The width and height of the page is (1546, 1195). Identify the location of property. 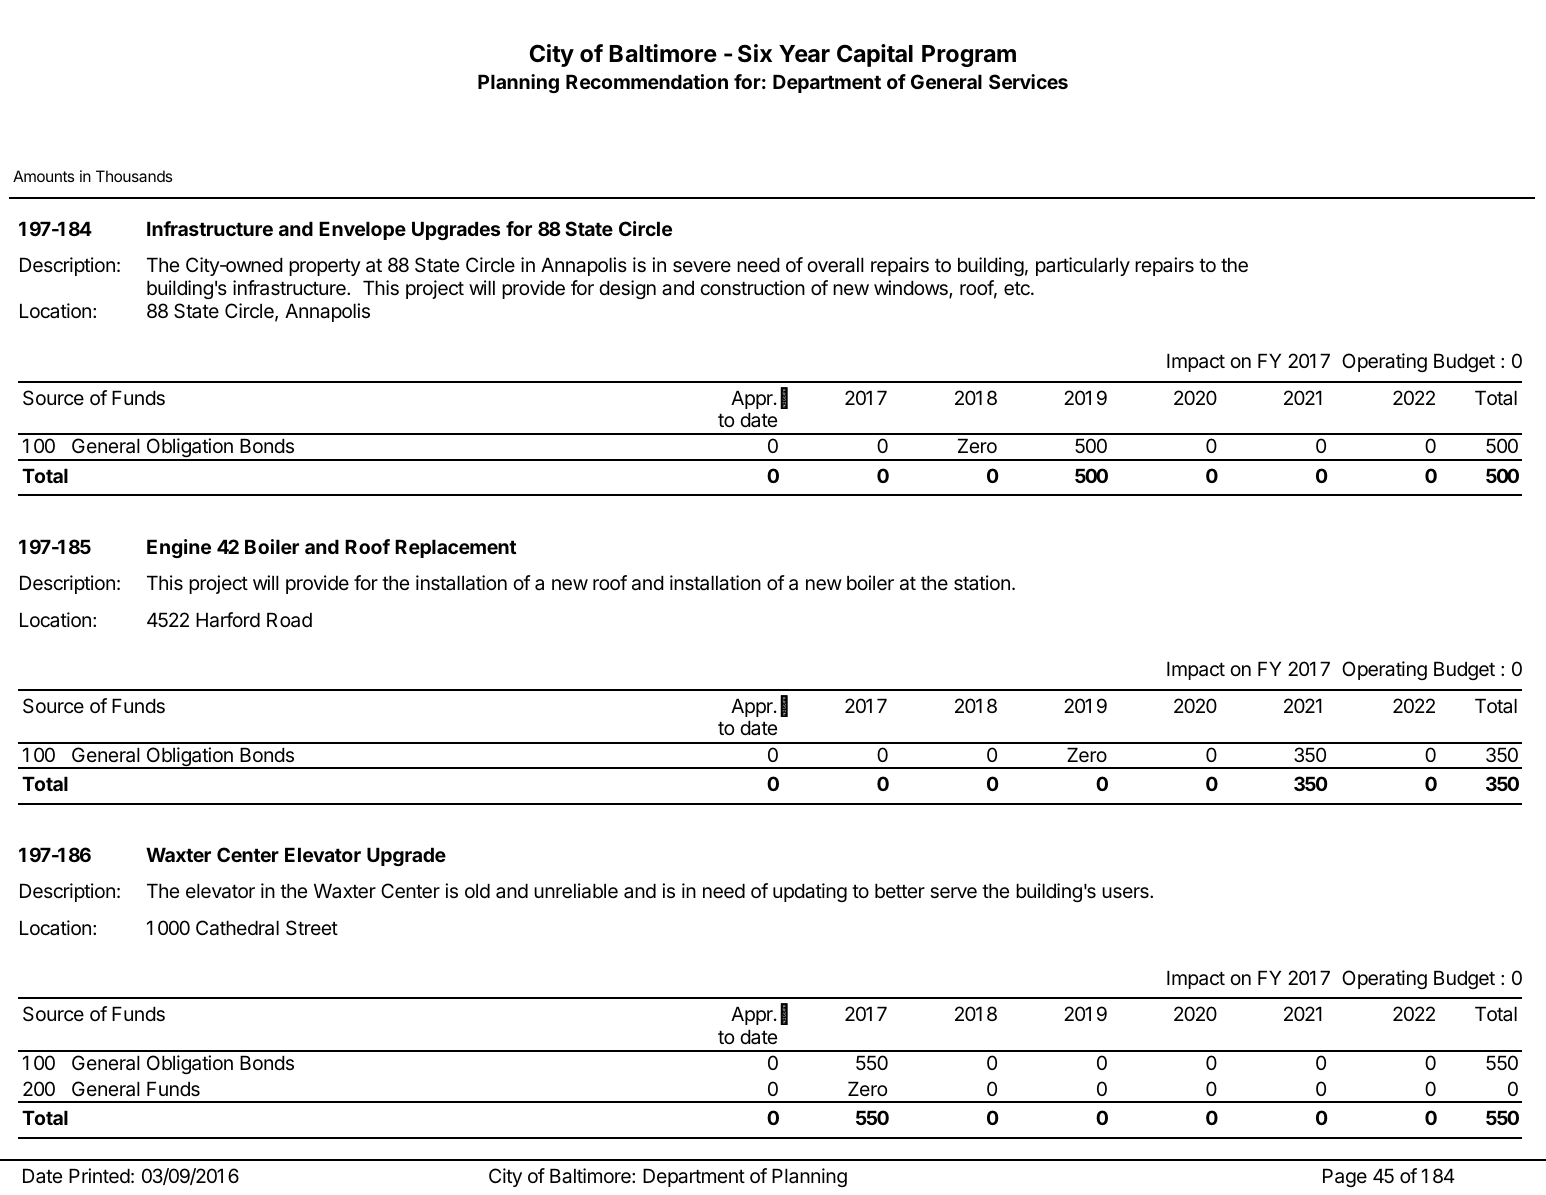
(325, 267).
